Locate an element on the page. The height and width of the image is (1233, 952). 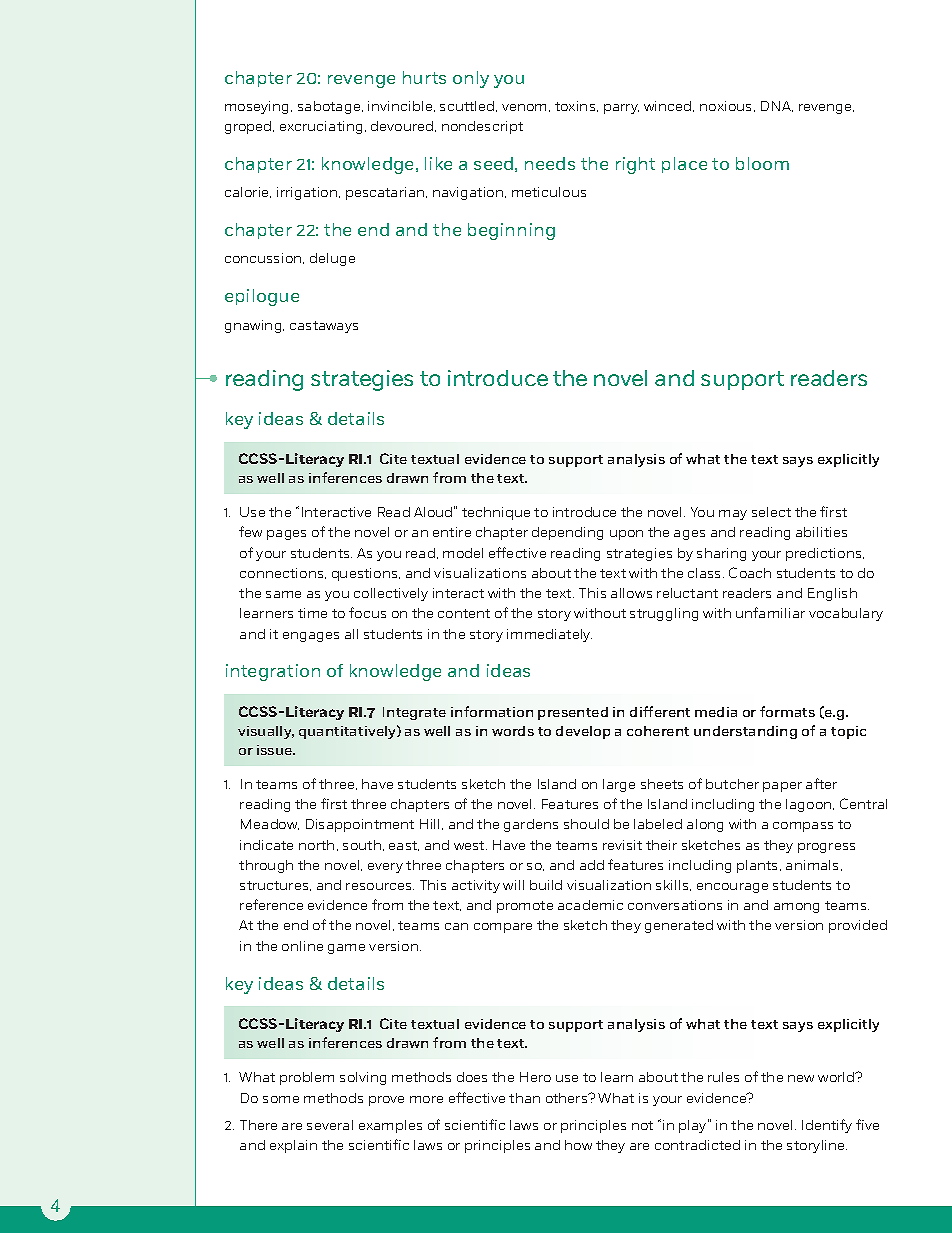
online is located at coordinates (302, 946).
